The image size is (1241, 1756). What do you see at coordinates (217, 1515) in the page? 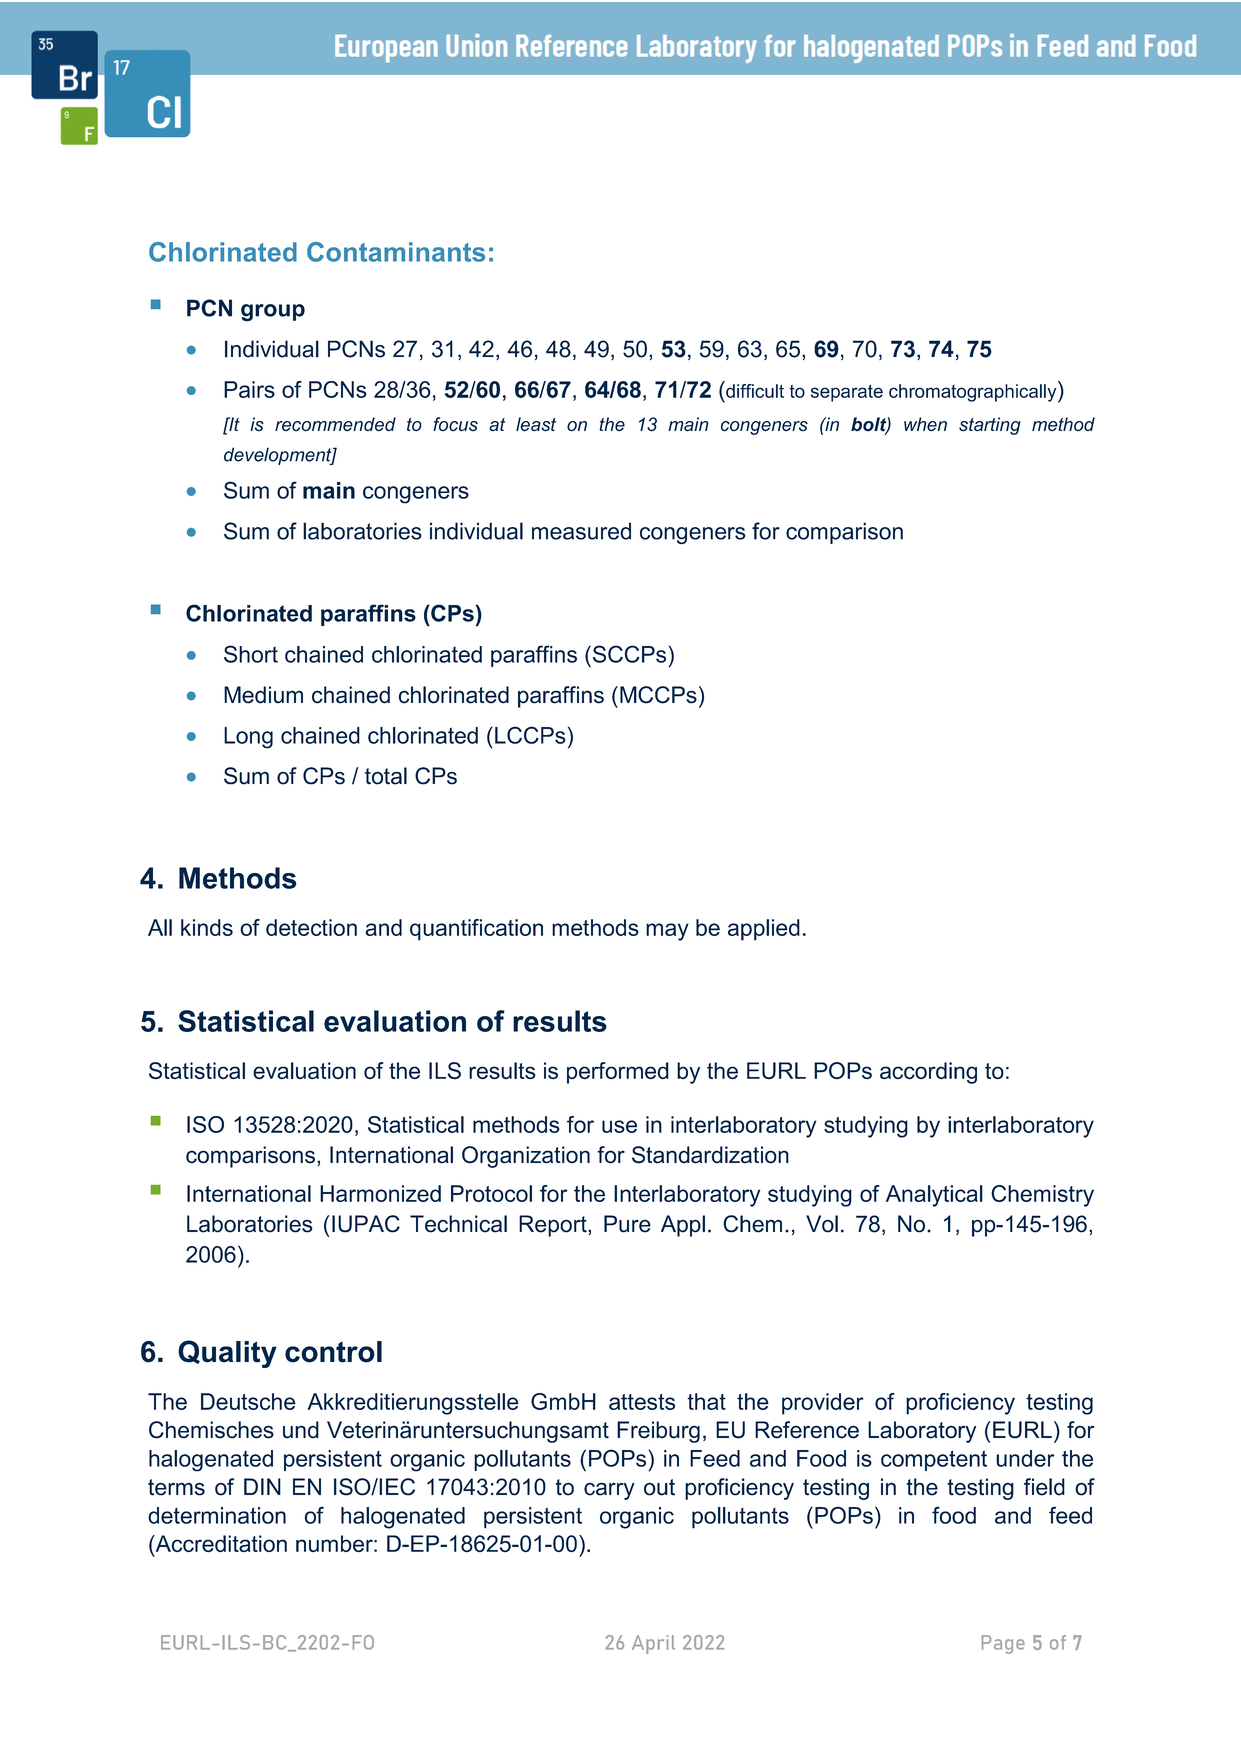
I see `determination` at bounding box center [217, 1515].
